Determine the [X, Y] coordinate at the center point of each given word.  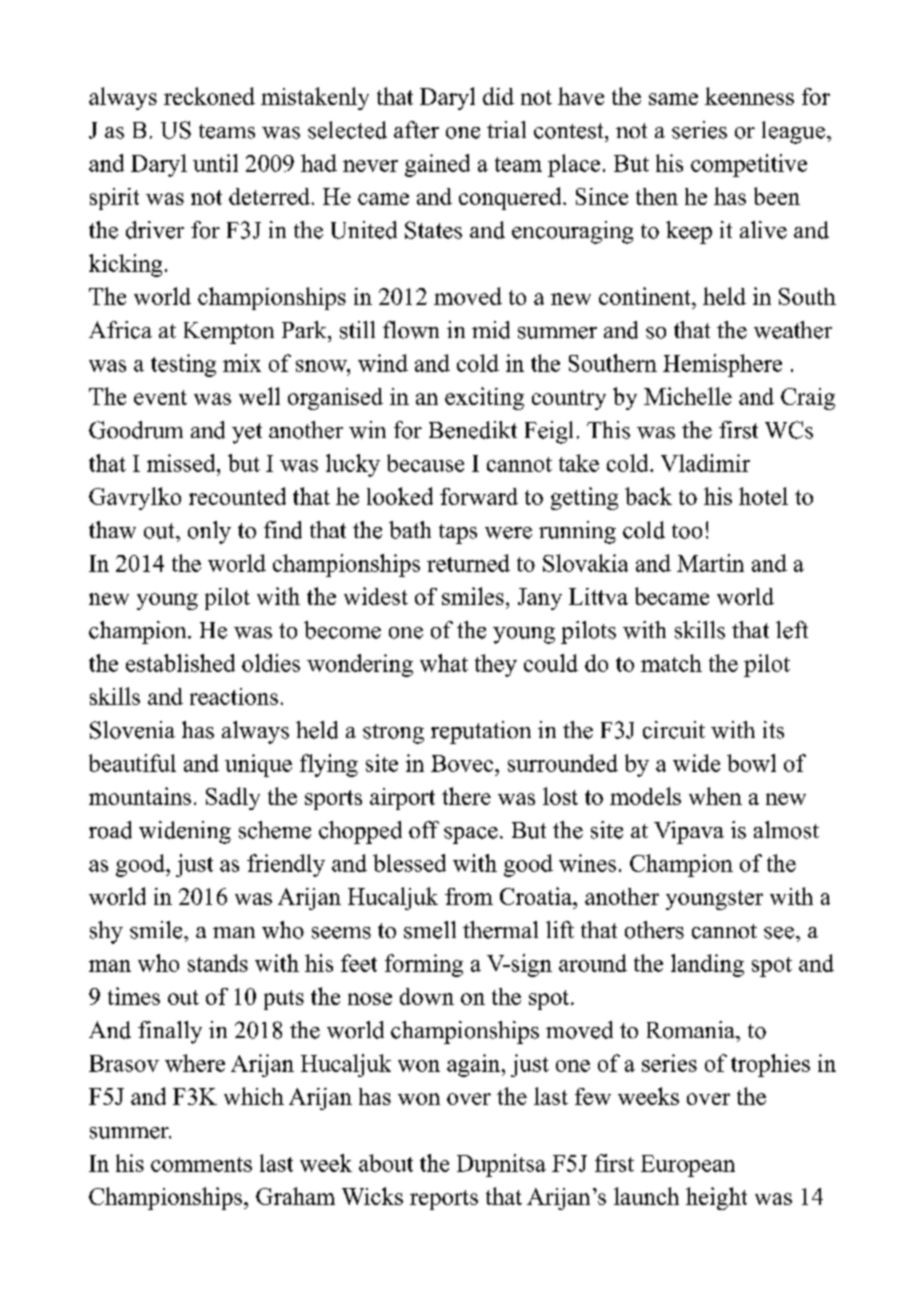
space [471, 835]
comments [201, 1164]
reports [444, 1200]
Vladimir [705, 463]
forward [479, 496]
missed [182, 463]
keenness [749, 96]
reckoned [209, 96]
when [715, 796]
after [416, 130]
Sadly [233, 798]
